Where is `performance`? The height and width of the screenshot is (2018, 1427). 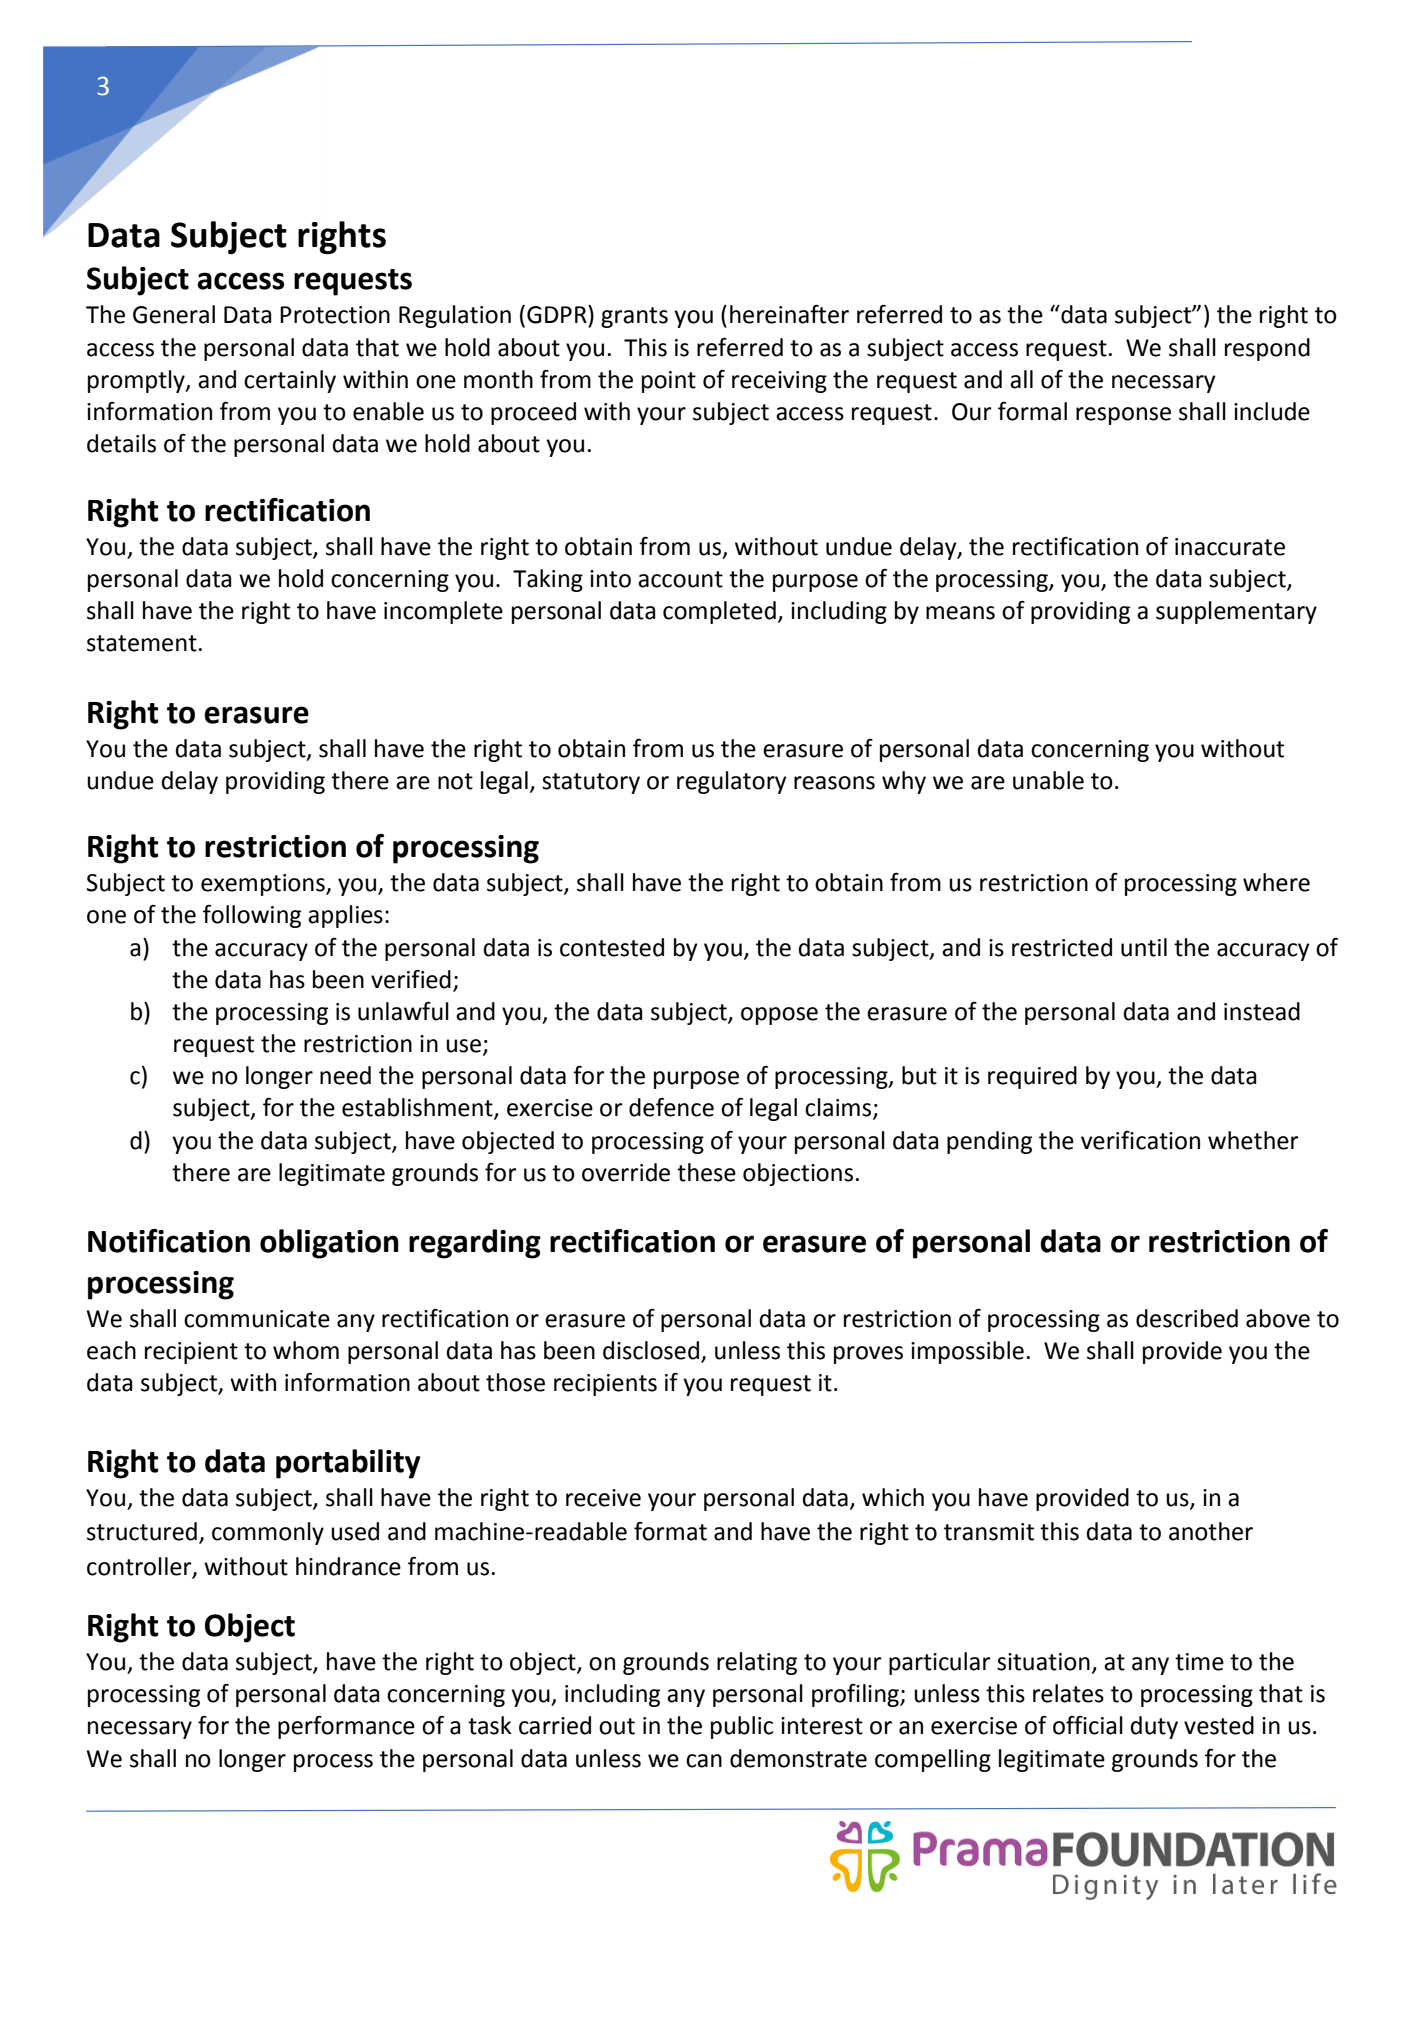
performance is located at coordinates (346, 1727).
